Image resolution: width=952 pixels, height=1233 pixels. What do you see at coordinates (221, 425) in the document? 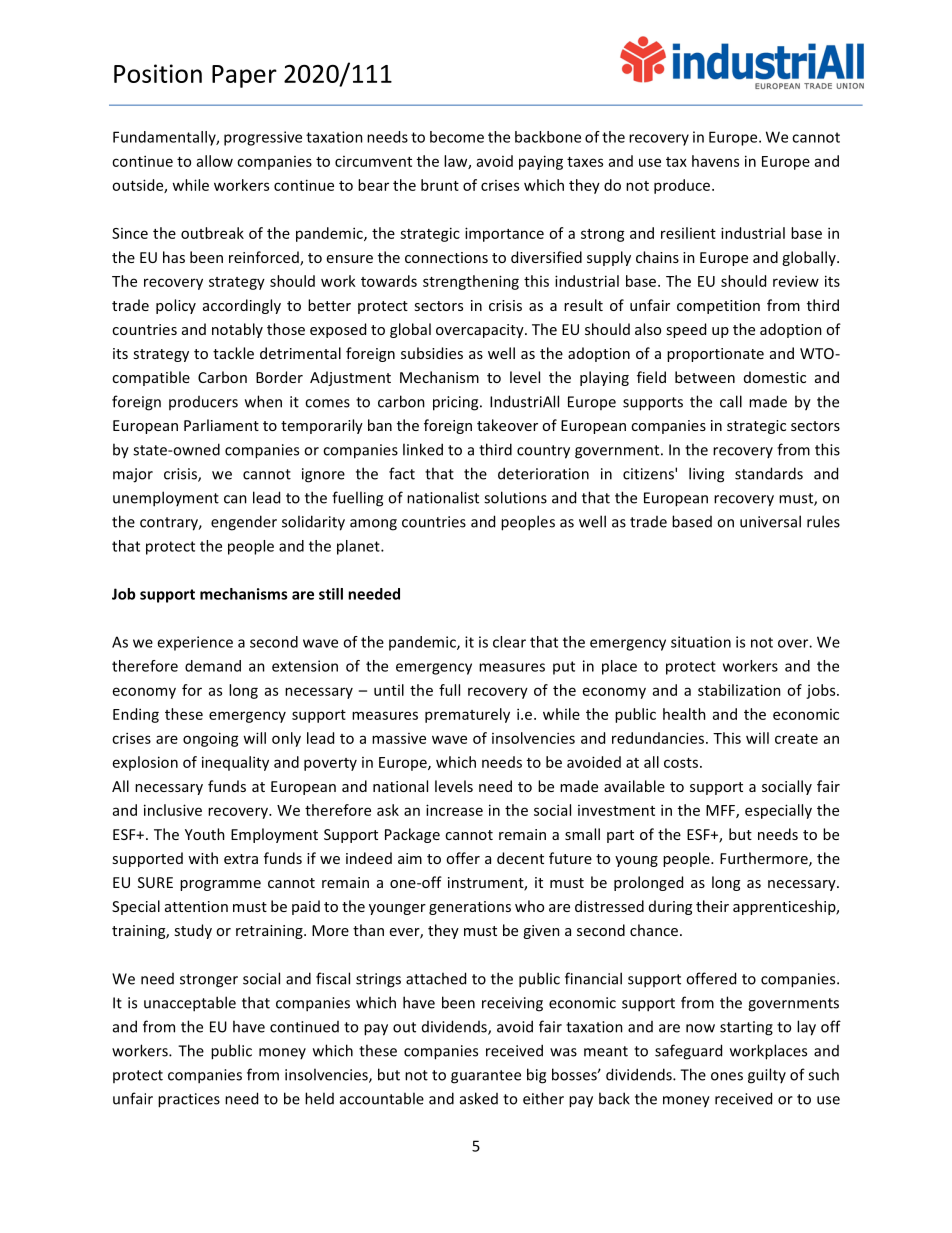
I see `Parliament` at bounding box center [221, 425].
